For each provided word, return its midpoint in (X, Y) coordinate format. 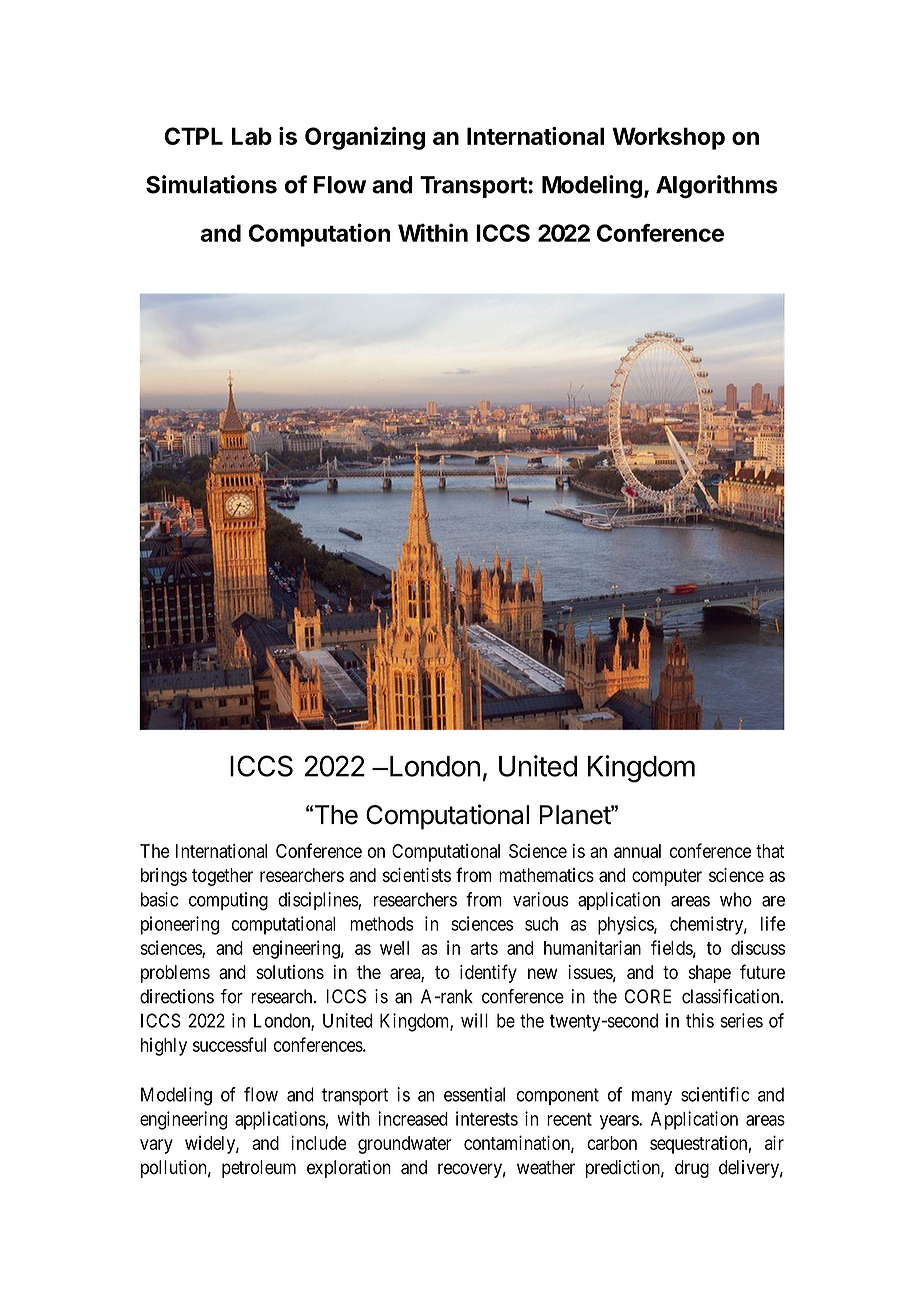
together (222, 877)
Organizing (365, 138)
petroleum (259, 1169)
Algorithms (717, 186)
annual (637, 851)
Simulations (211, 184)
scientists (417, 875)
